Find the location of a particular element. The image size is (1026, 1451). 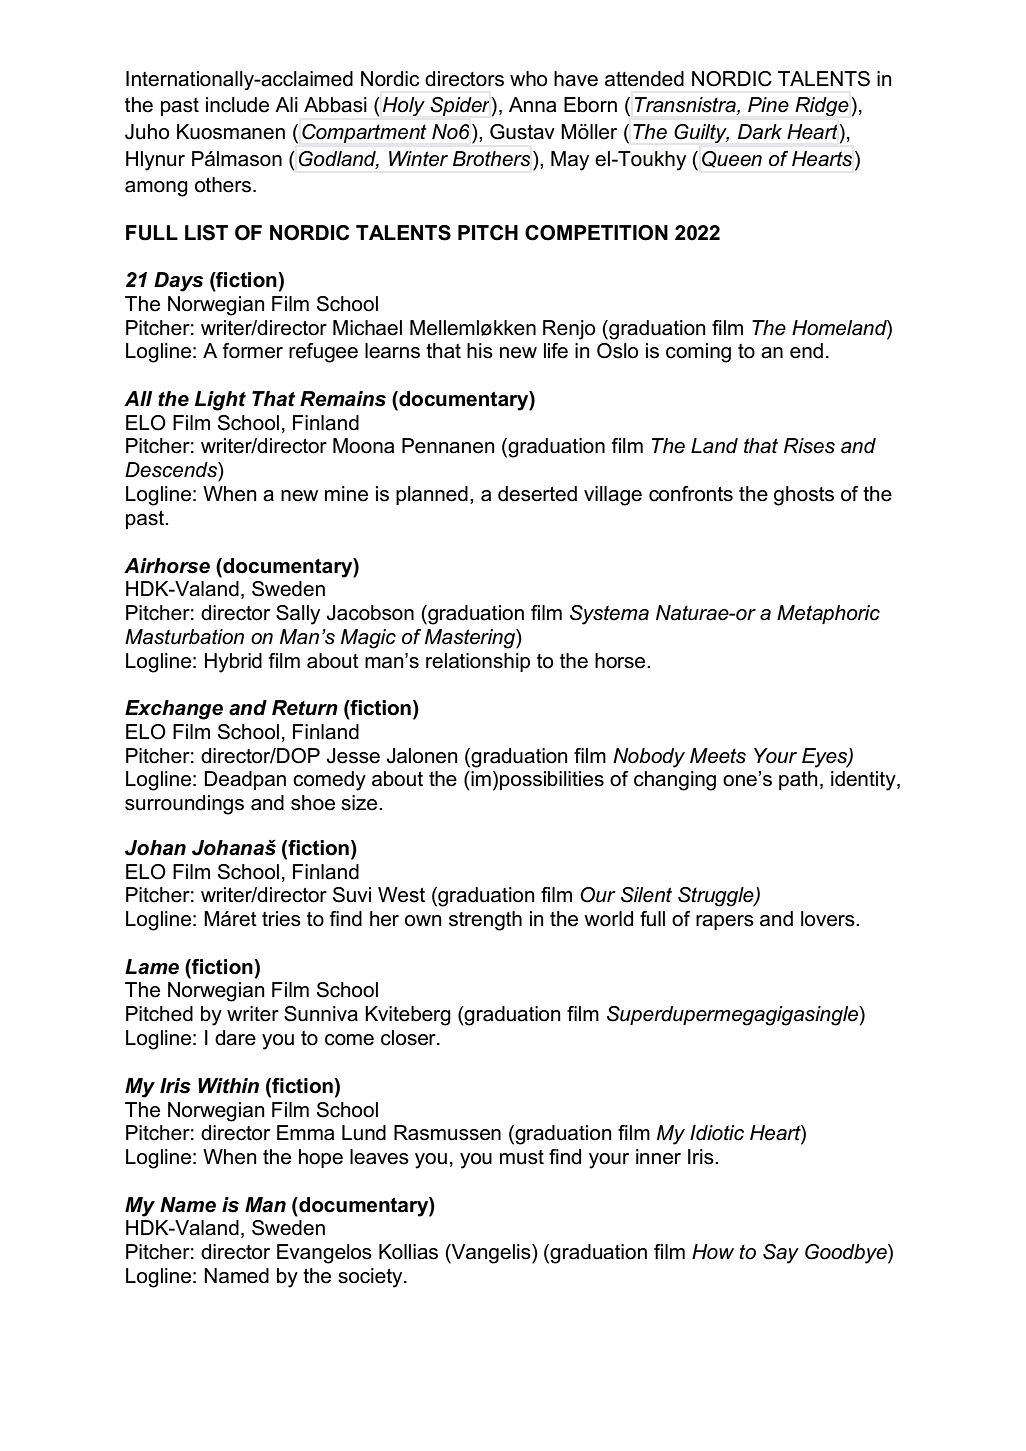

ghosts is located at coordinates (804, 496).
